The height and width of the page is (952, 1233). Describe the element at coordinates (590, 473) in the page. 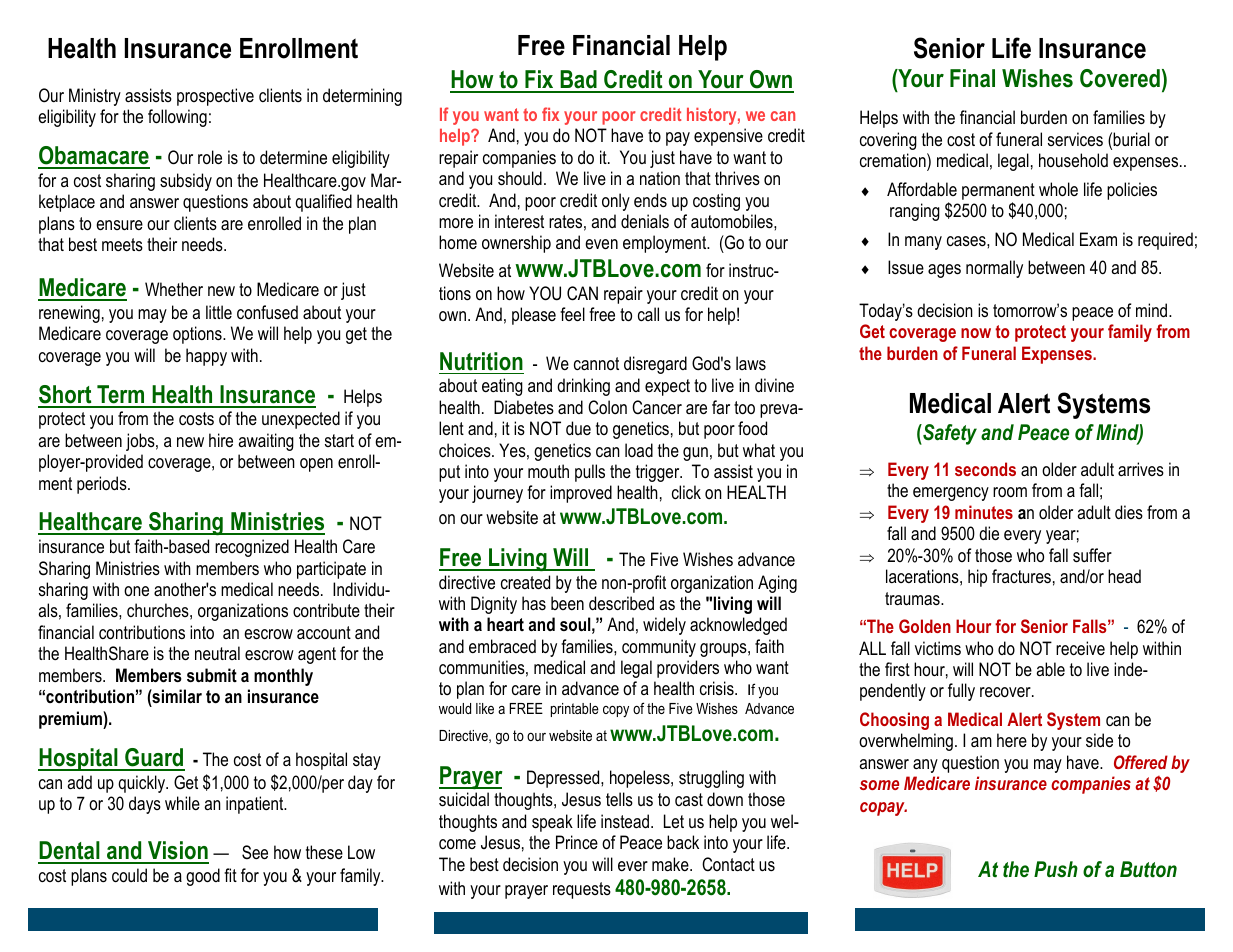

I see `pulls` at that location.
